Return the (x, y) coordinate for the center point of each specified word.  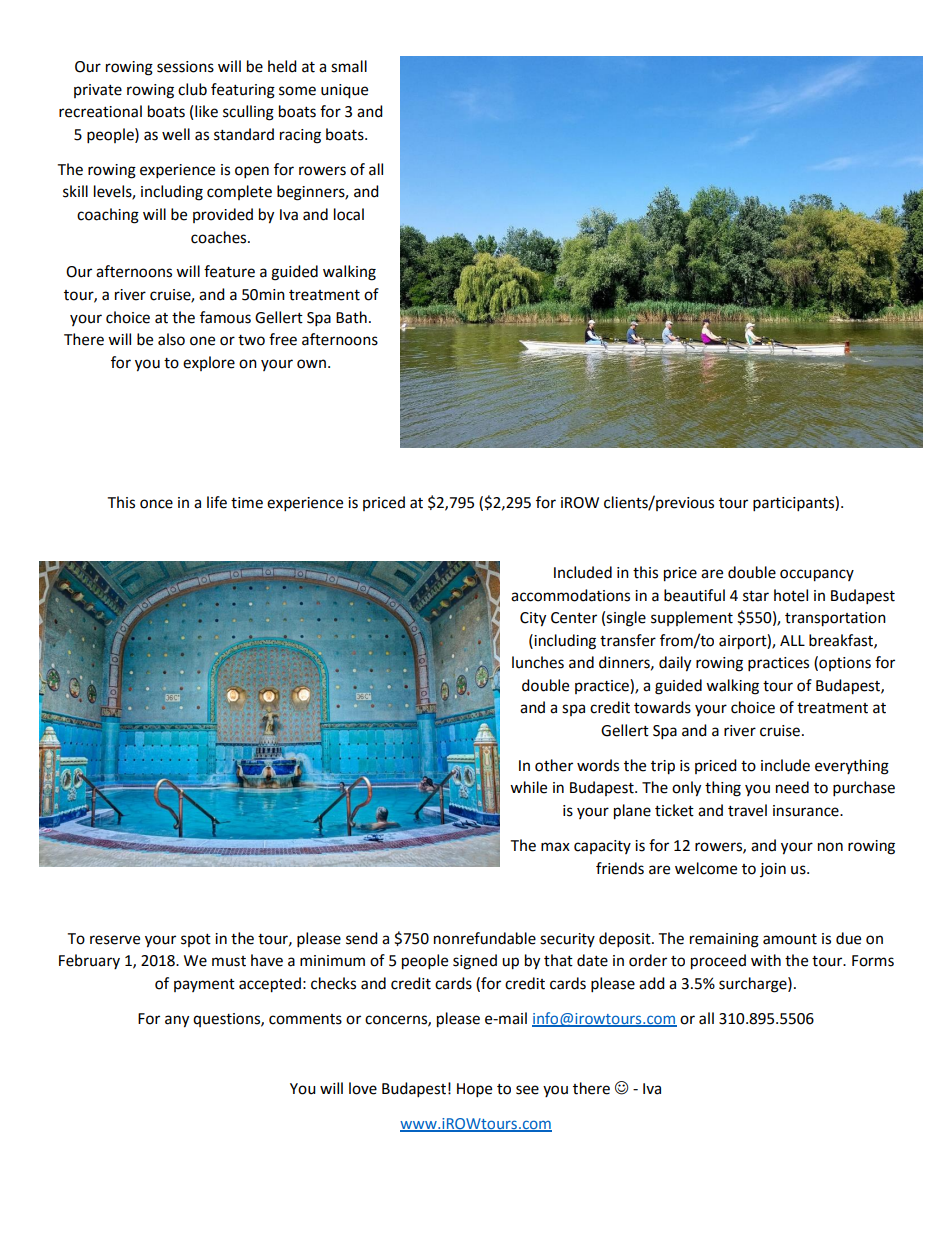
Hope (474, 1090)
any (177, 1021)
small (349, 66)
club (192, 89)
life (217, 502)
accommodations (570, 595)
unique (344, 91)
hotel (791, 595)
